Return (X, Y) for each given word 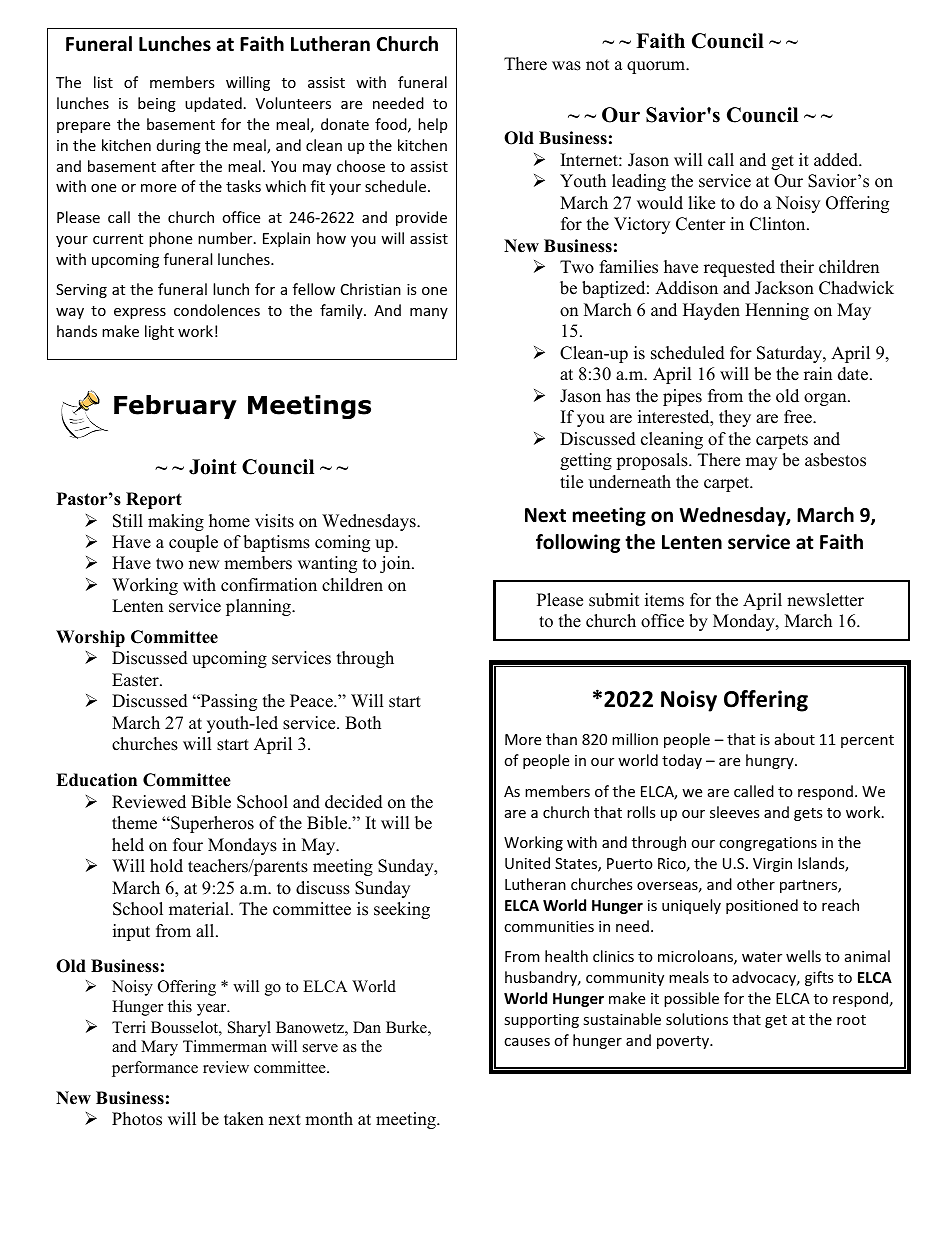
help (432, 125)
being (157, 104)
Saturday (790, 354)
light (159, 332)
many (429, 313)
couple (193, 543)
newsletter (825, 600)
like (701, 203)
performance (155, 1069)
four (188, 845)
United (527, 863)
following (578, 543)
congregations (768, 844)
